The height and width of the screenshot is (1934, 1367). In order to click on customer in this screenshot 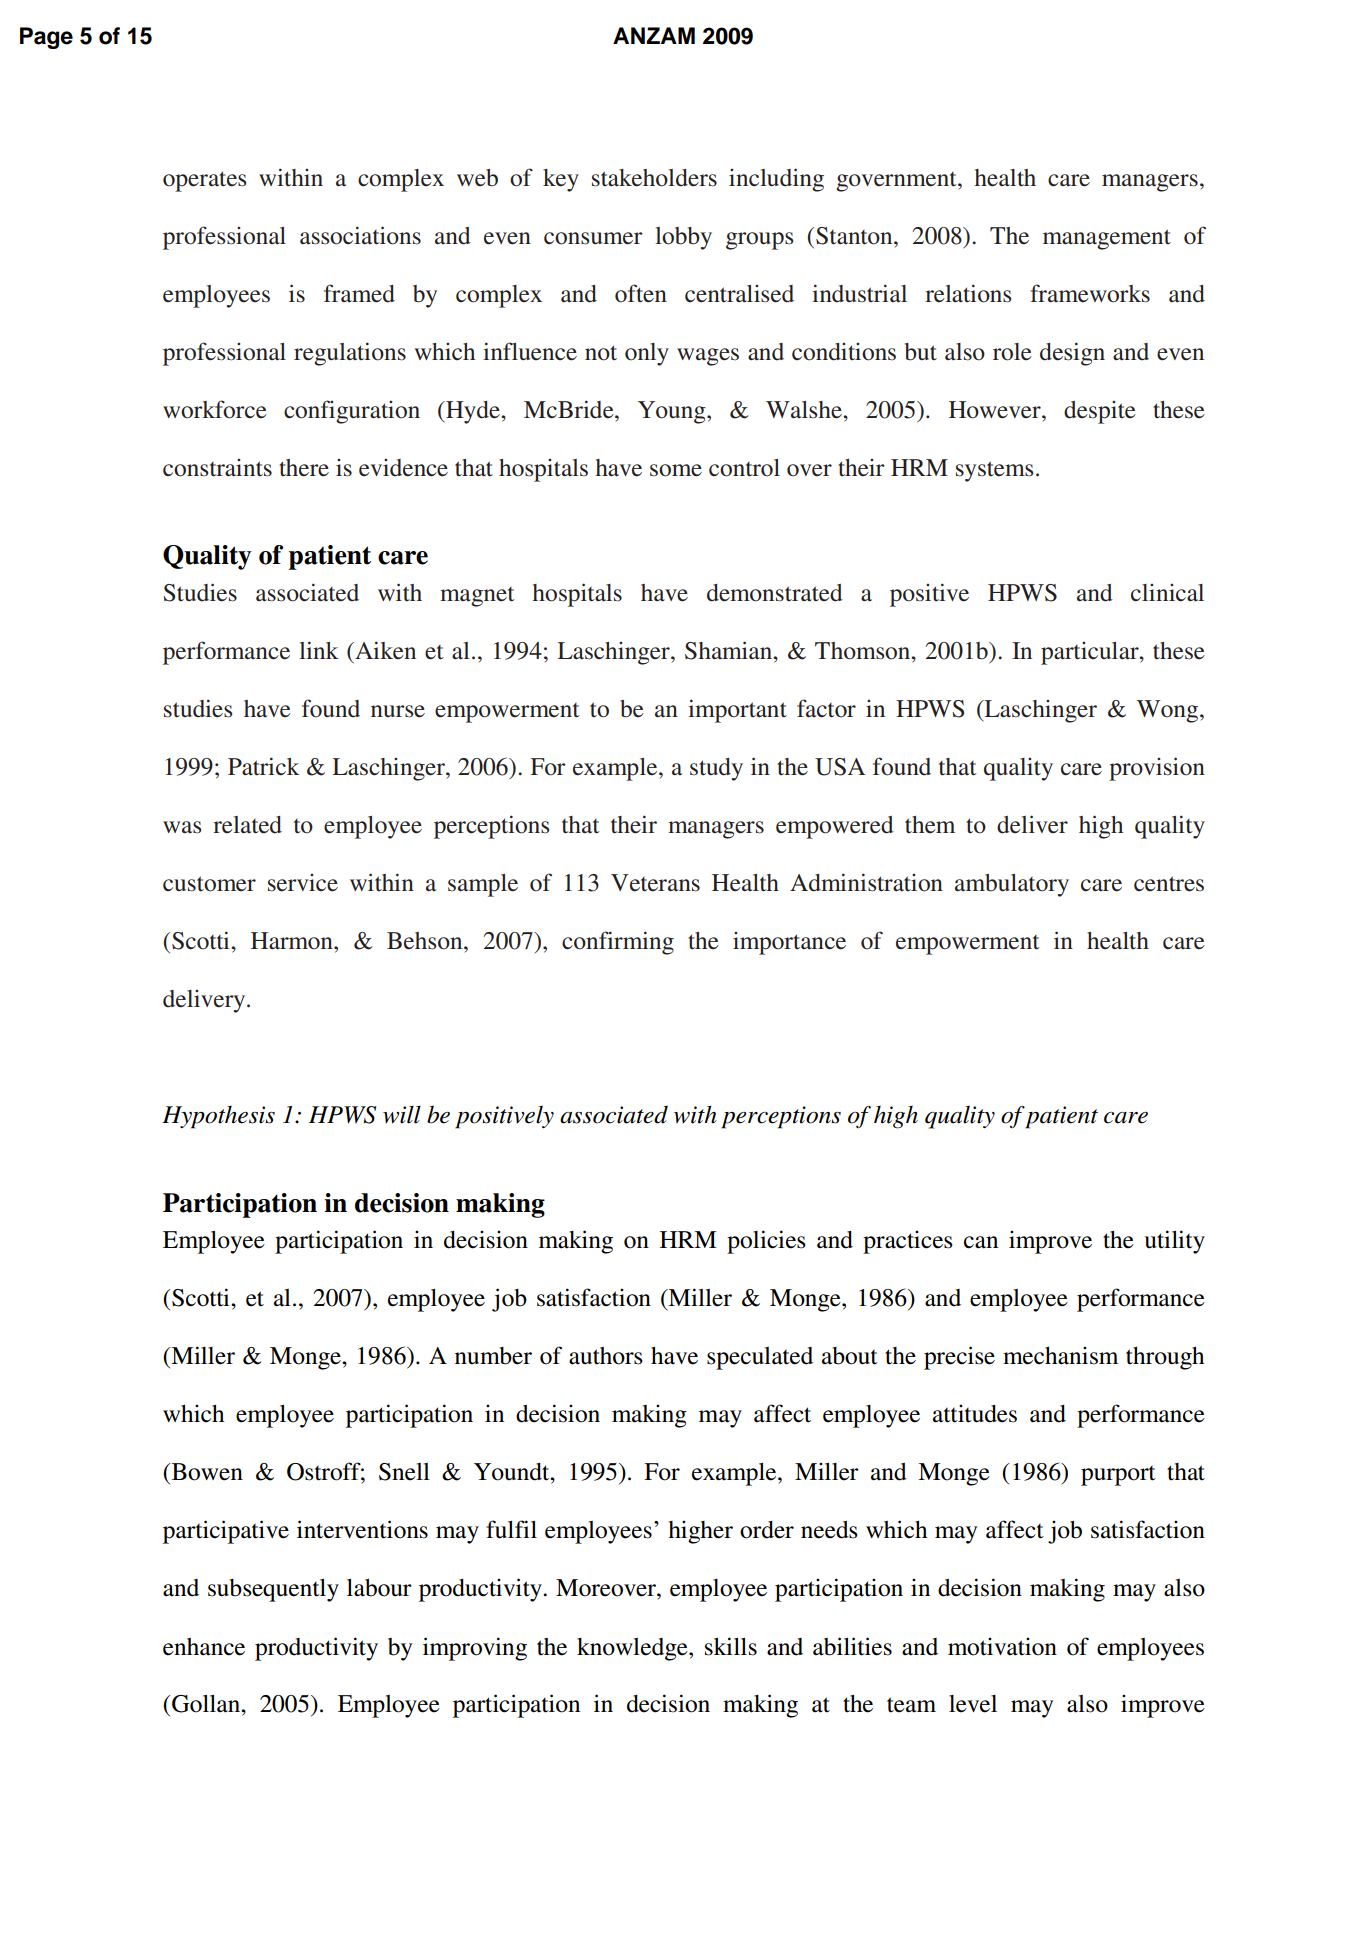, I will do `click(209, 884)`.
